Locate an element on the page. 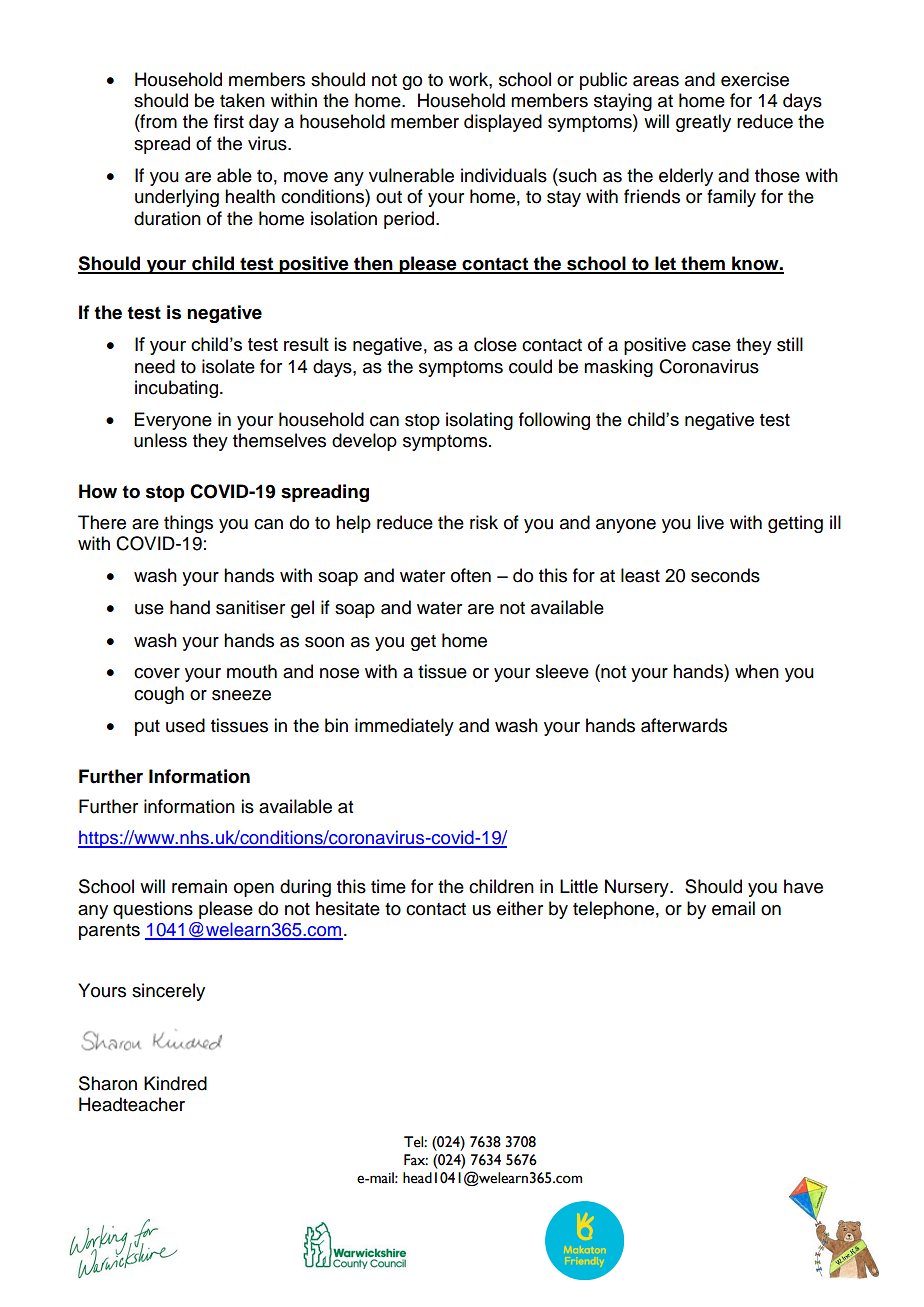  time is located at coordinates (388, 886).
